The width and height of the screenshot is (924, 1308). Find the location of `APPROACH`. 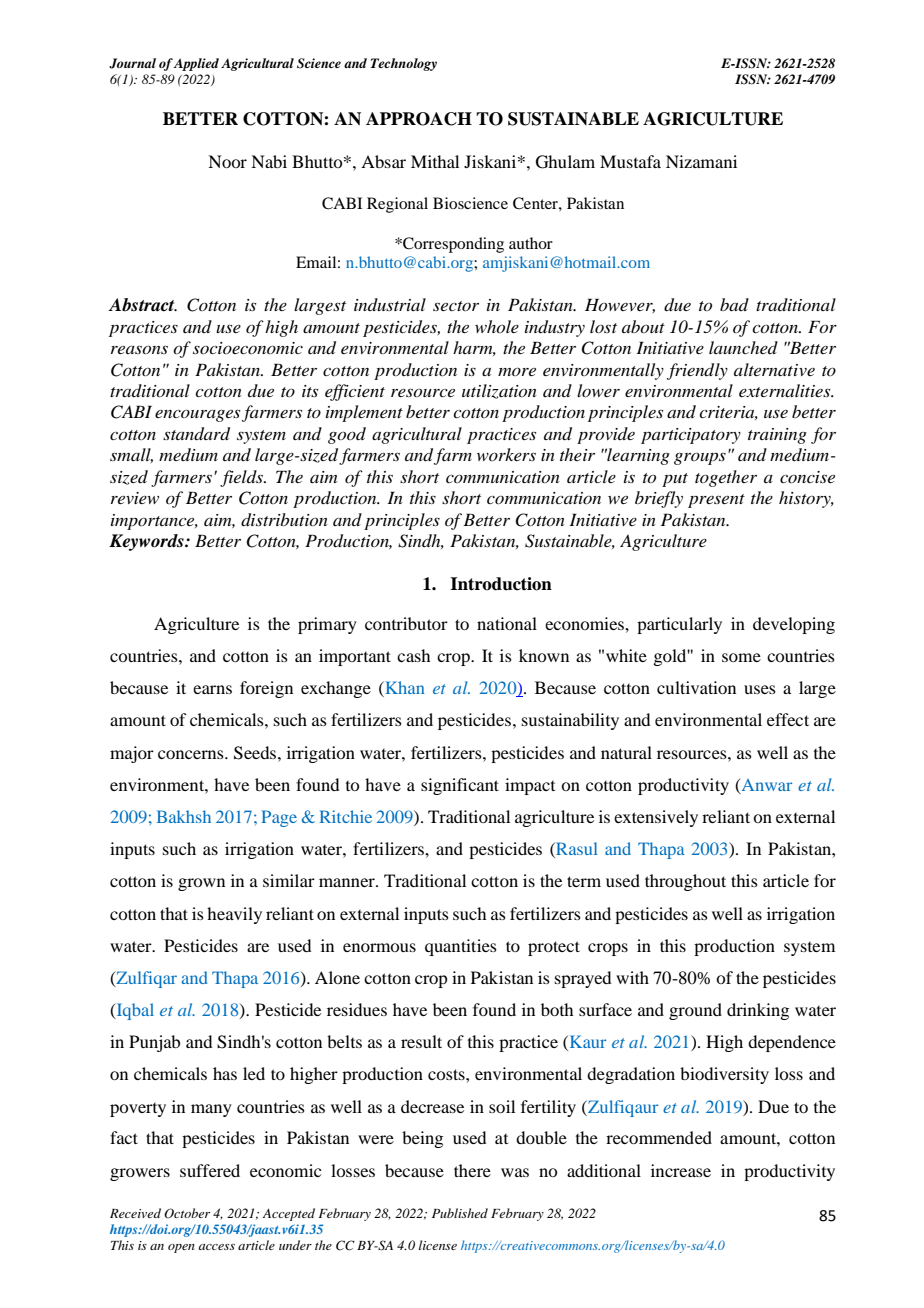

APPROACH is located at coordinates (419, 119).
